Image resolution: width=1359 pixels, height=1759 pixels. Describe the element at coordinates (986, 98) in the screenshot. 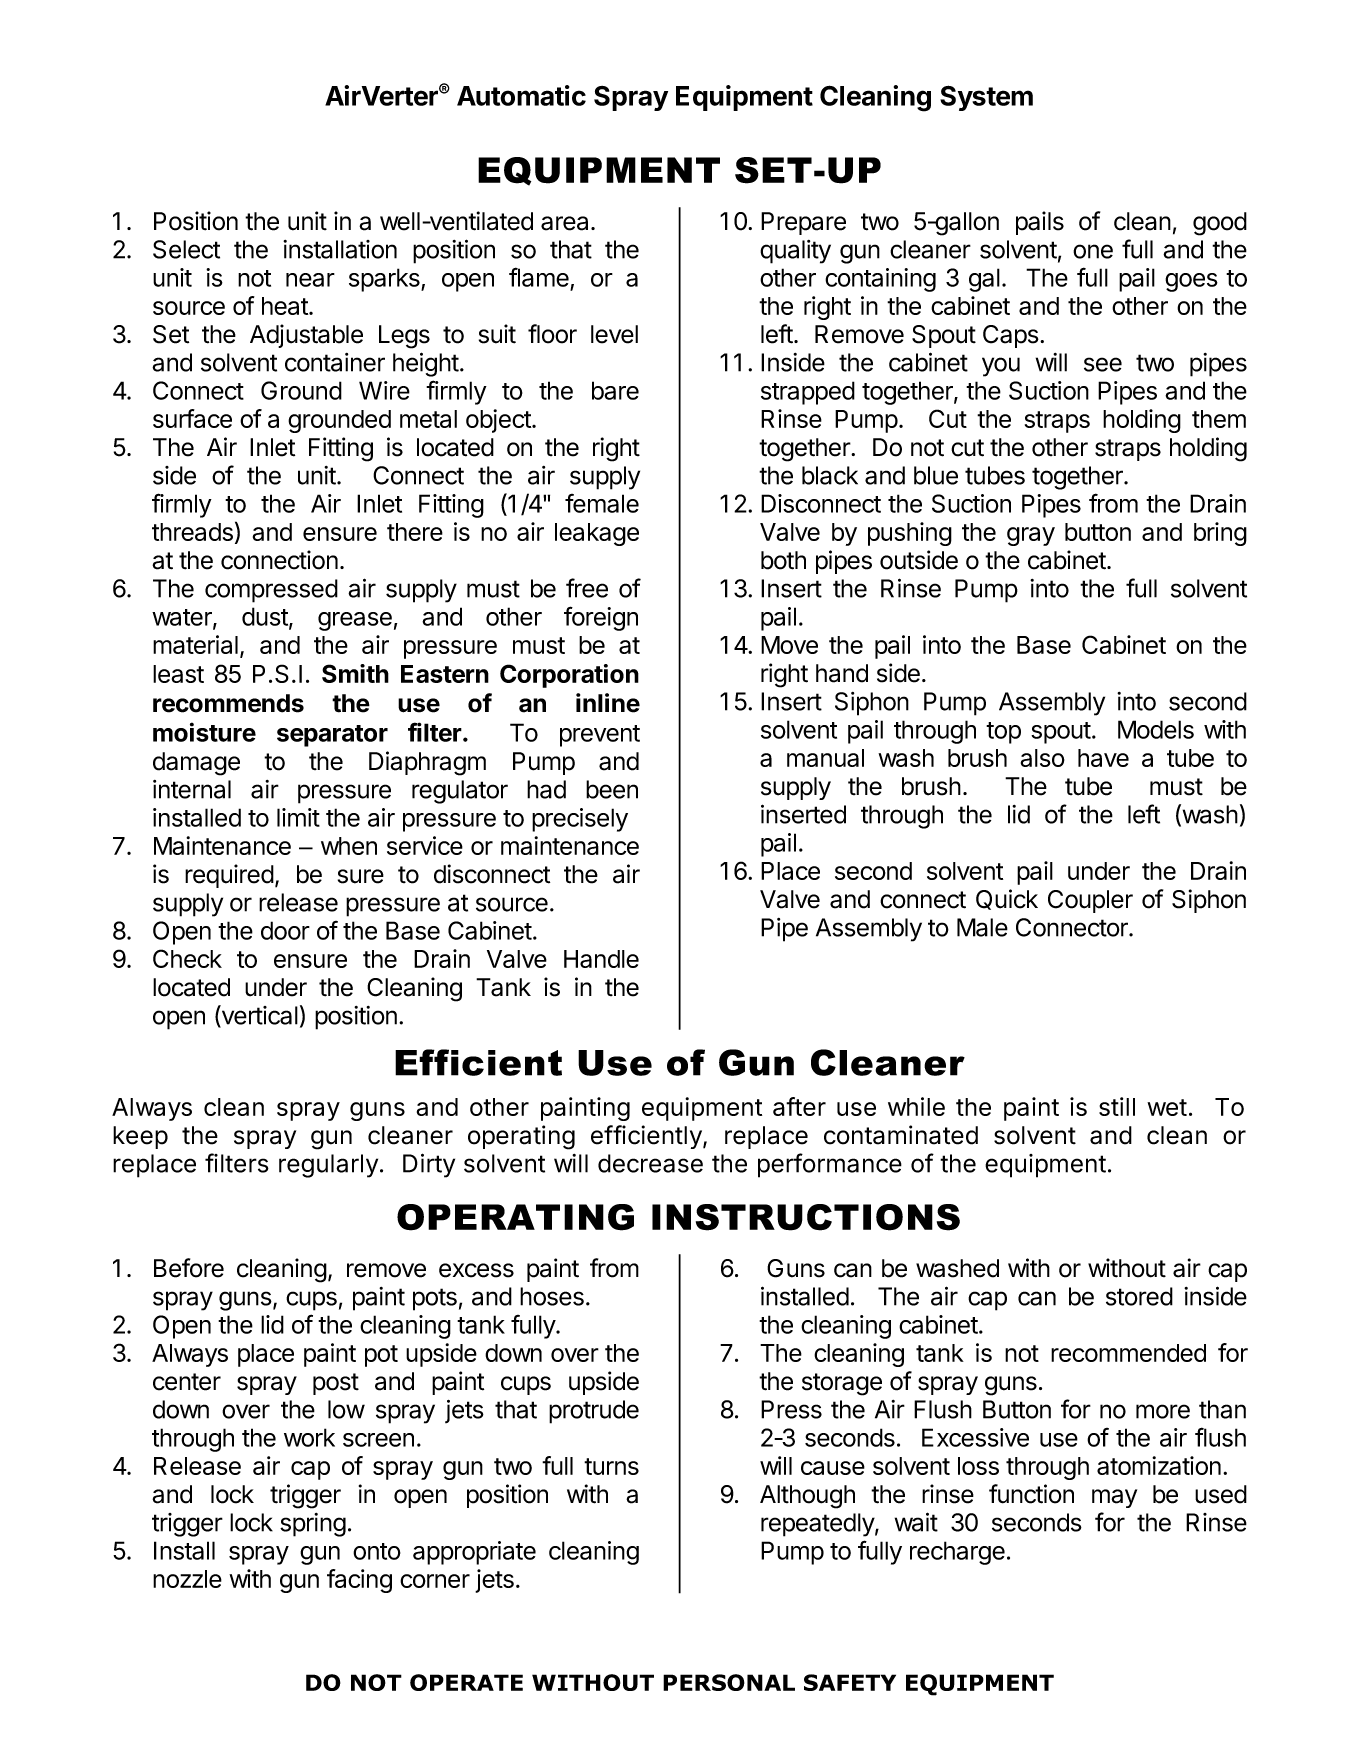

I see `System` at that location.
